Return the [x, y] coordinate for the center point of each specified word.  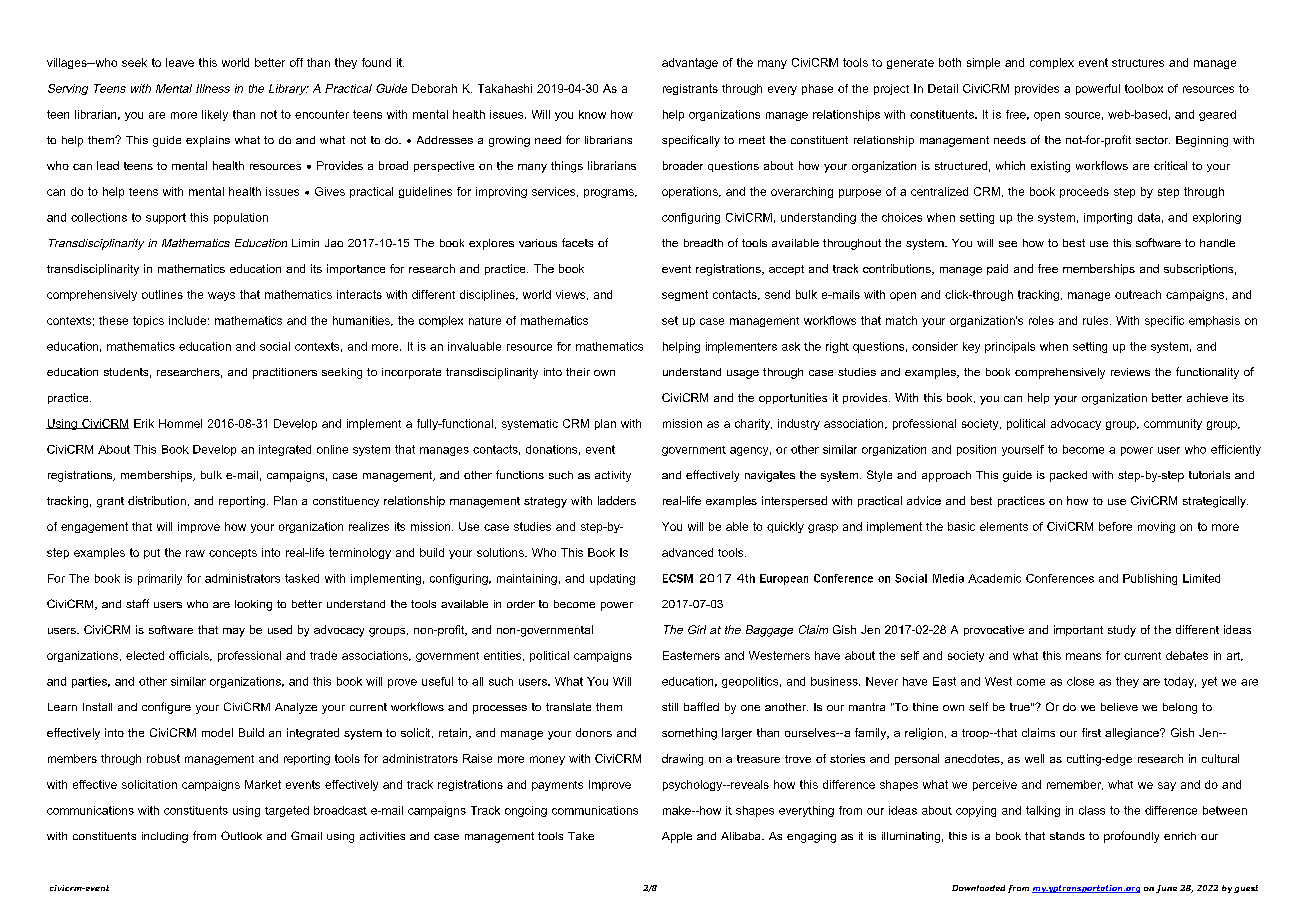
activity [613, 476]
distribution [157, 500]
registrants [690, 89]
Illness [213, 88]
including [165, 837]
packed [1068, 476]
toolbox [1144, 88]
